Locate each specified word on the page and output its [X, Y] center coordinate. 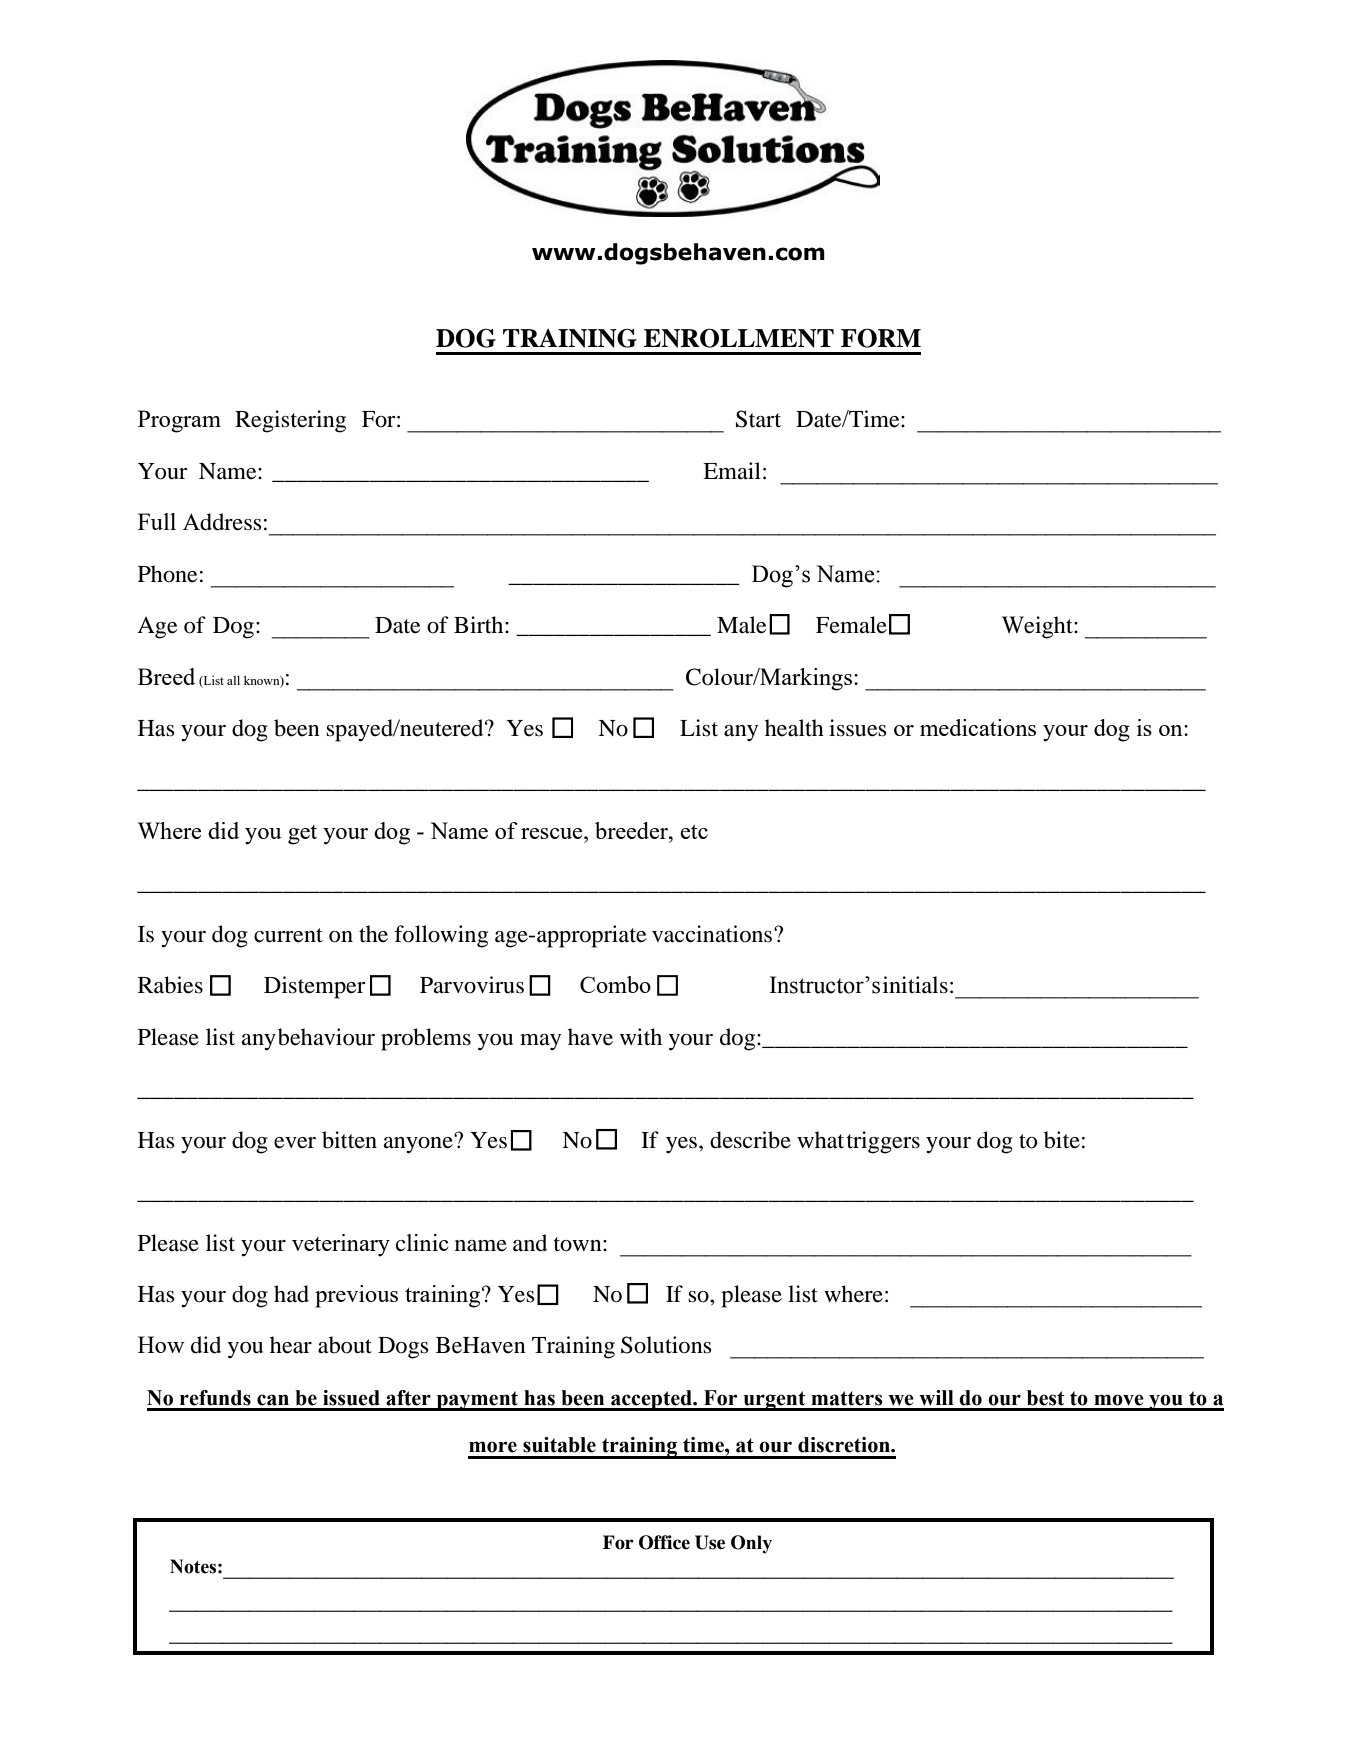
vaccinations [713, 934]
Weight [1038, 627]
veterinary [341, 1245]
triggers [883, 1142]
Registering [290, 421]
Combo [615, 984]
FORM [881, 338]
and [530, 1243]
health [794, 728]
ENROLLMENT [739, 338]
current [288, 935]
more [493, 1447]
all [233, 680]
